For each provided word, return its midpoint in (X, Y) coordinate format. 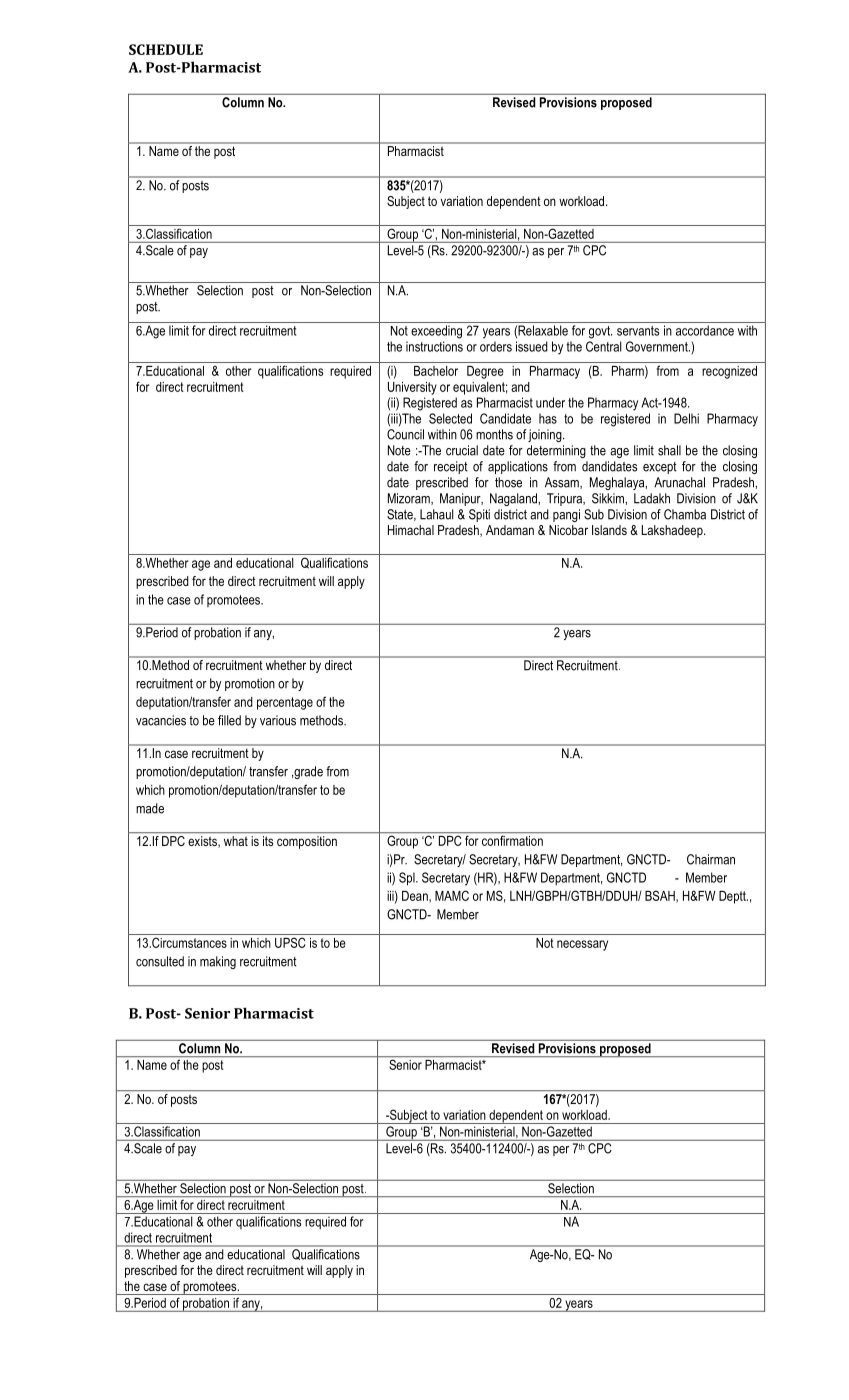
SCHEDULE (166, 49)
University (412, 388)
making (218, 962)
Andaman (510, 530)
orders (496, 346)
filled (229, 720)
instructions (434, 346)
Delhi (686, 418)
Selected (450, 418)
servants (638, 331)
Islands (609, 530)
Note (399, 450)
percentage (285, 703)
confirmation (512, 840)
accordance (705, 330)
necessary (582, 945)
